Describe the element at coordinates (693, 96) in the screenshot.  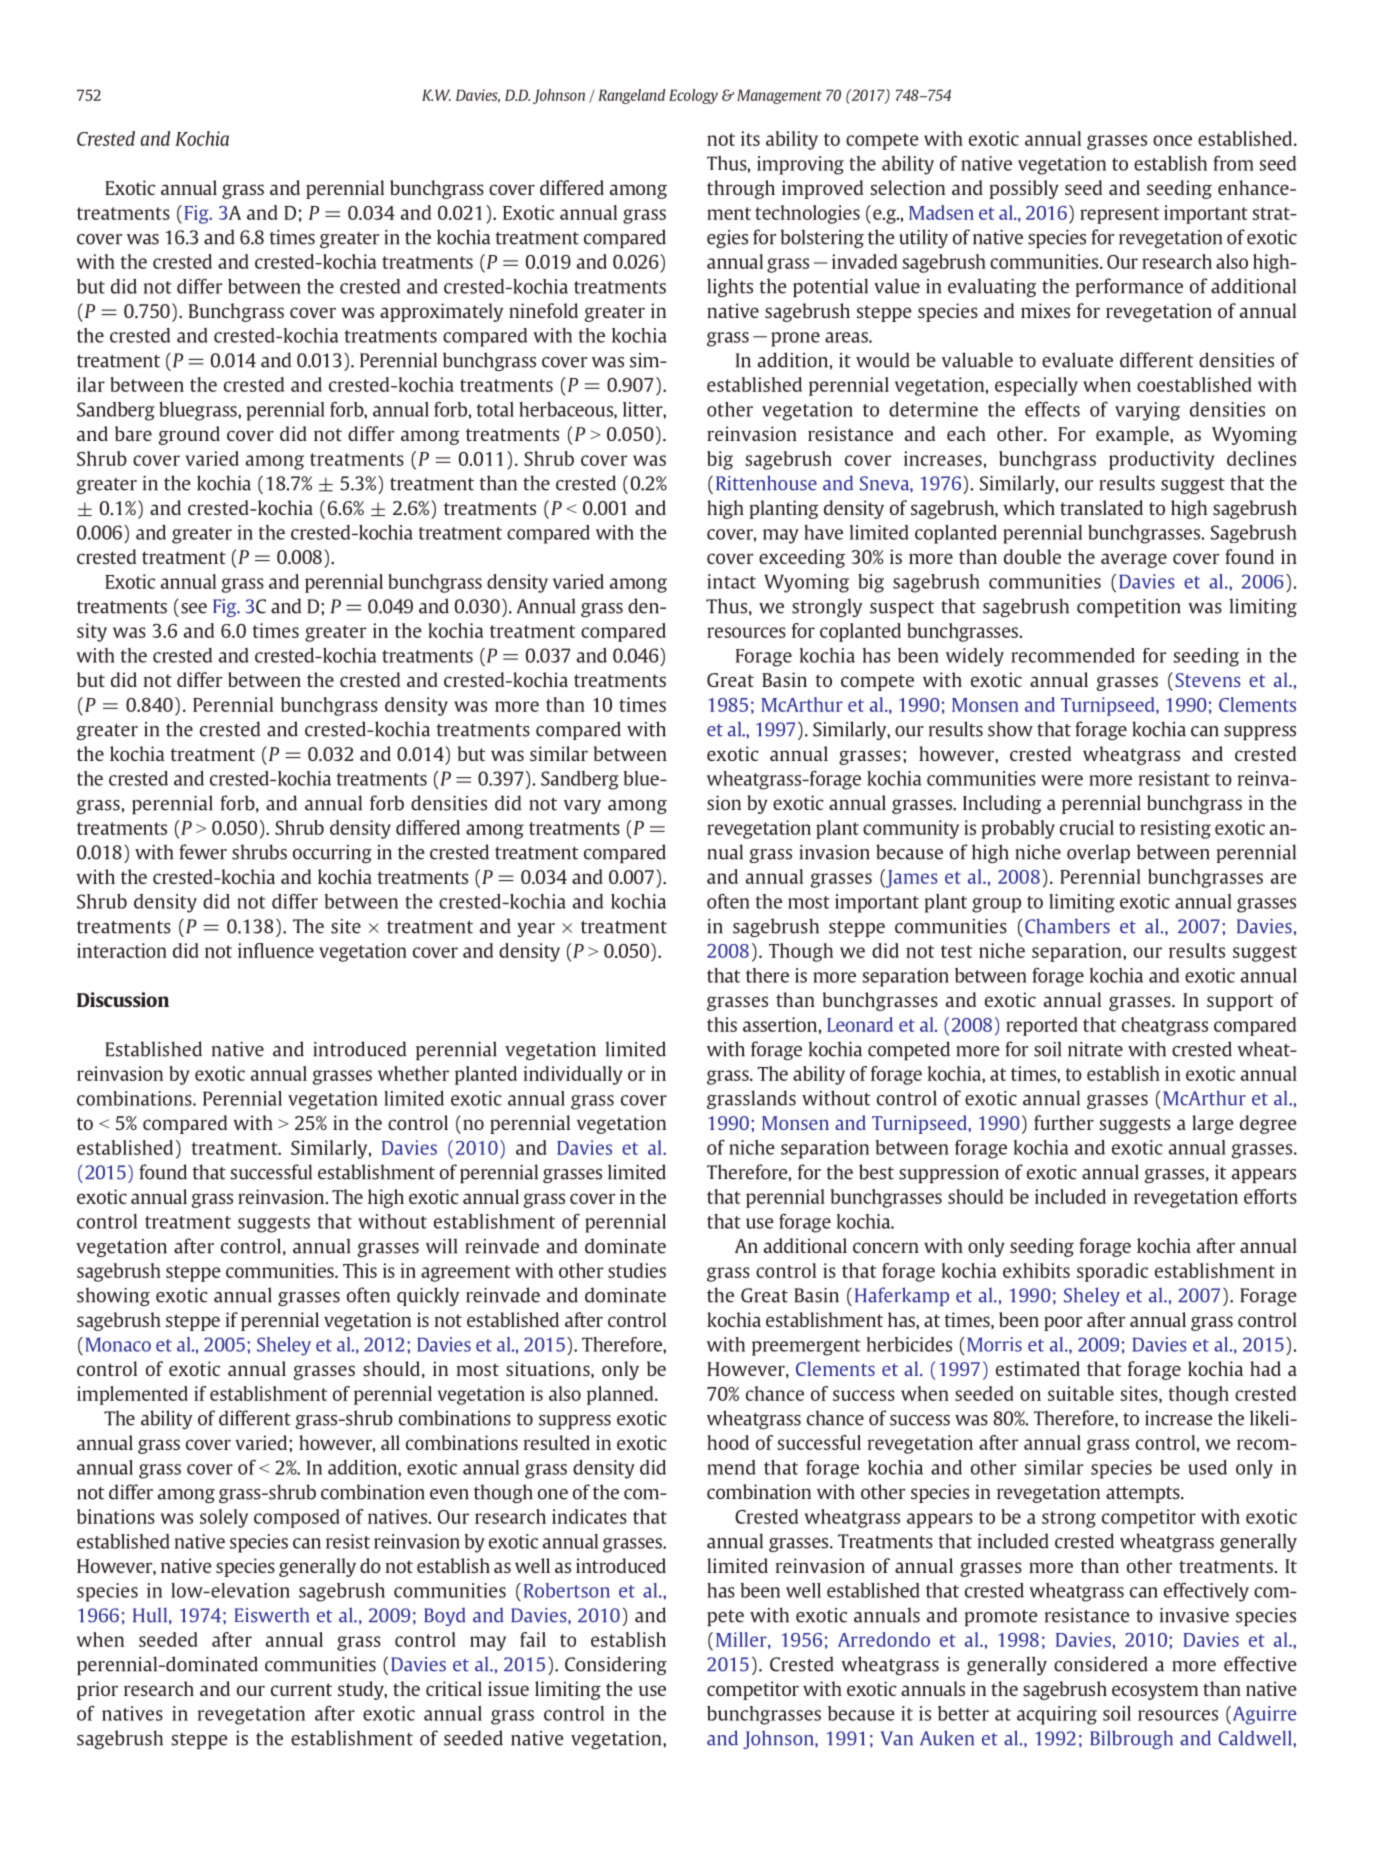
I see `Ecology` at that location.
